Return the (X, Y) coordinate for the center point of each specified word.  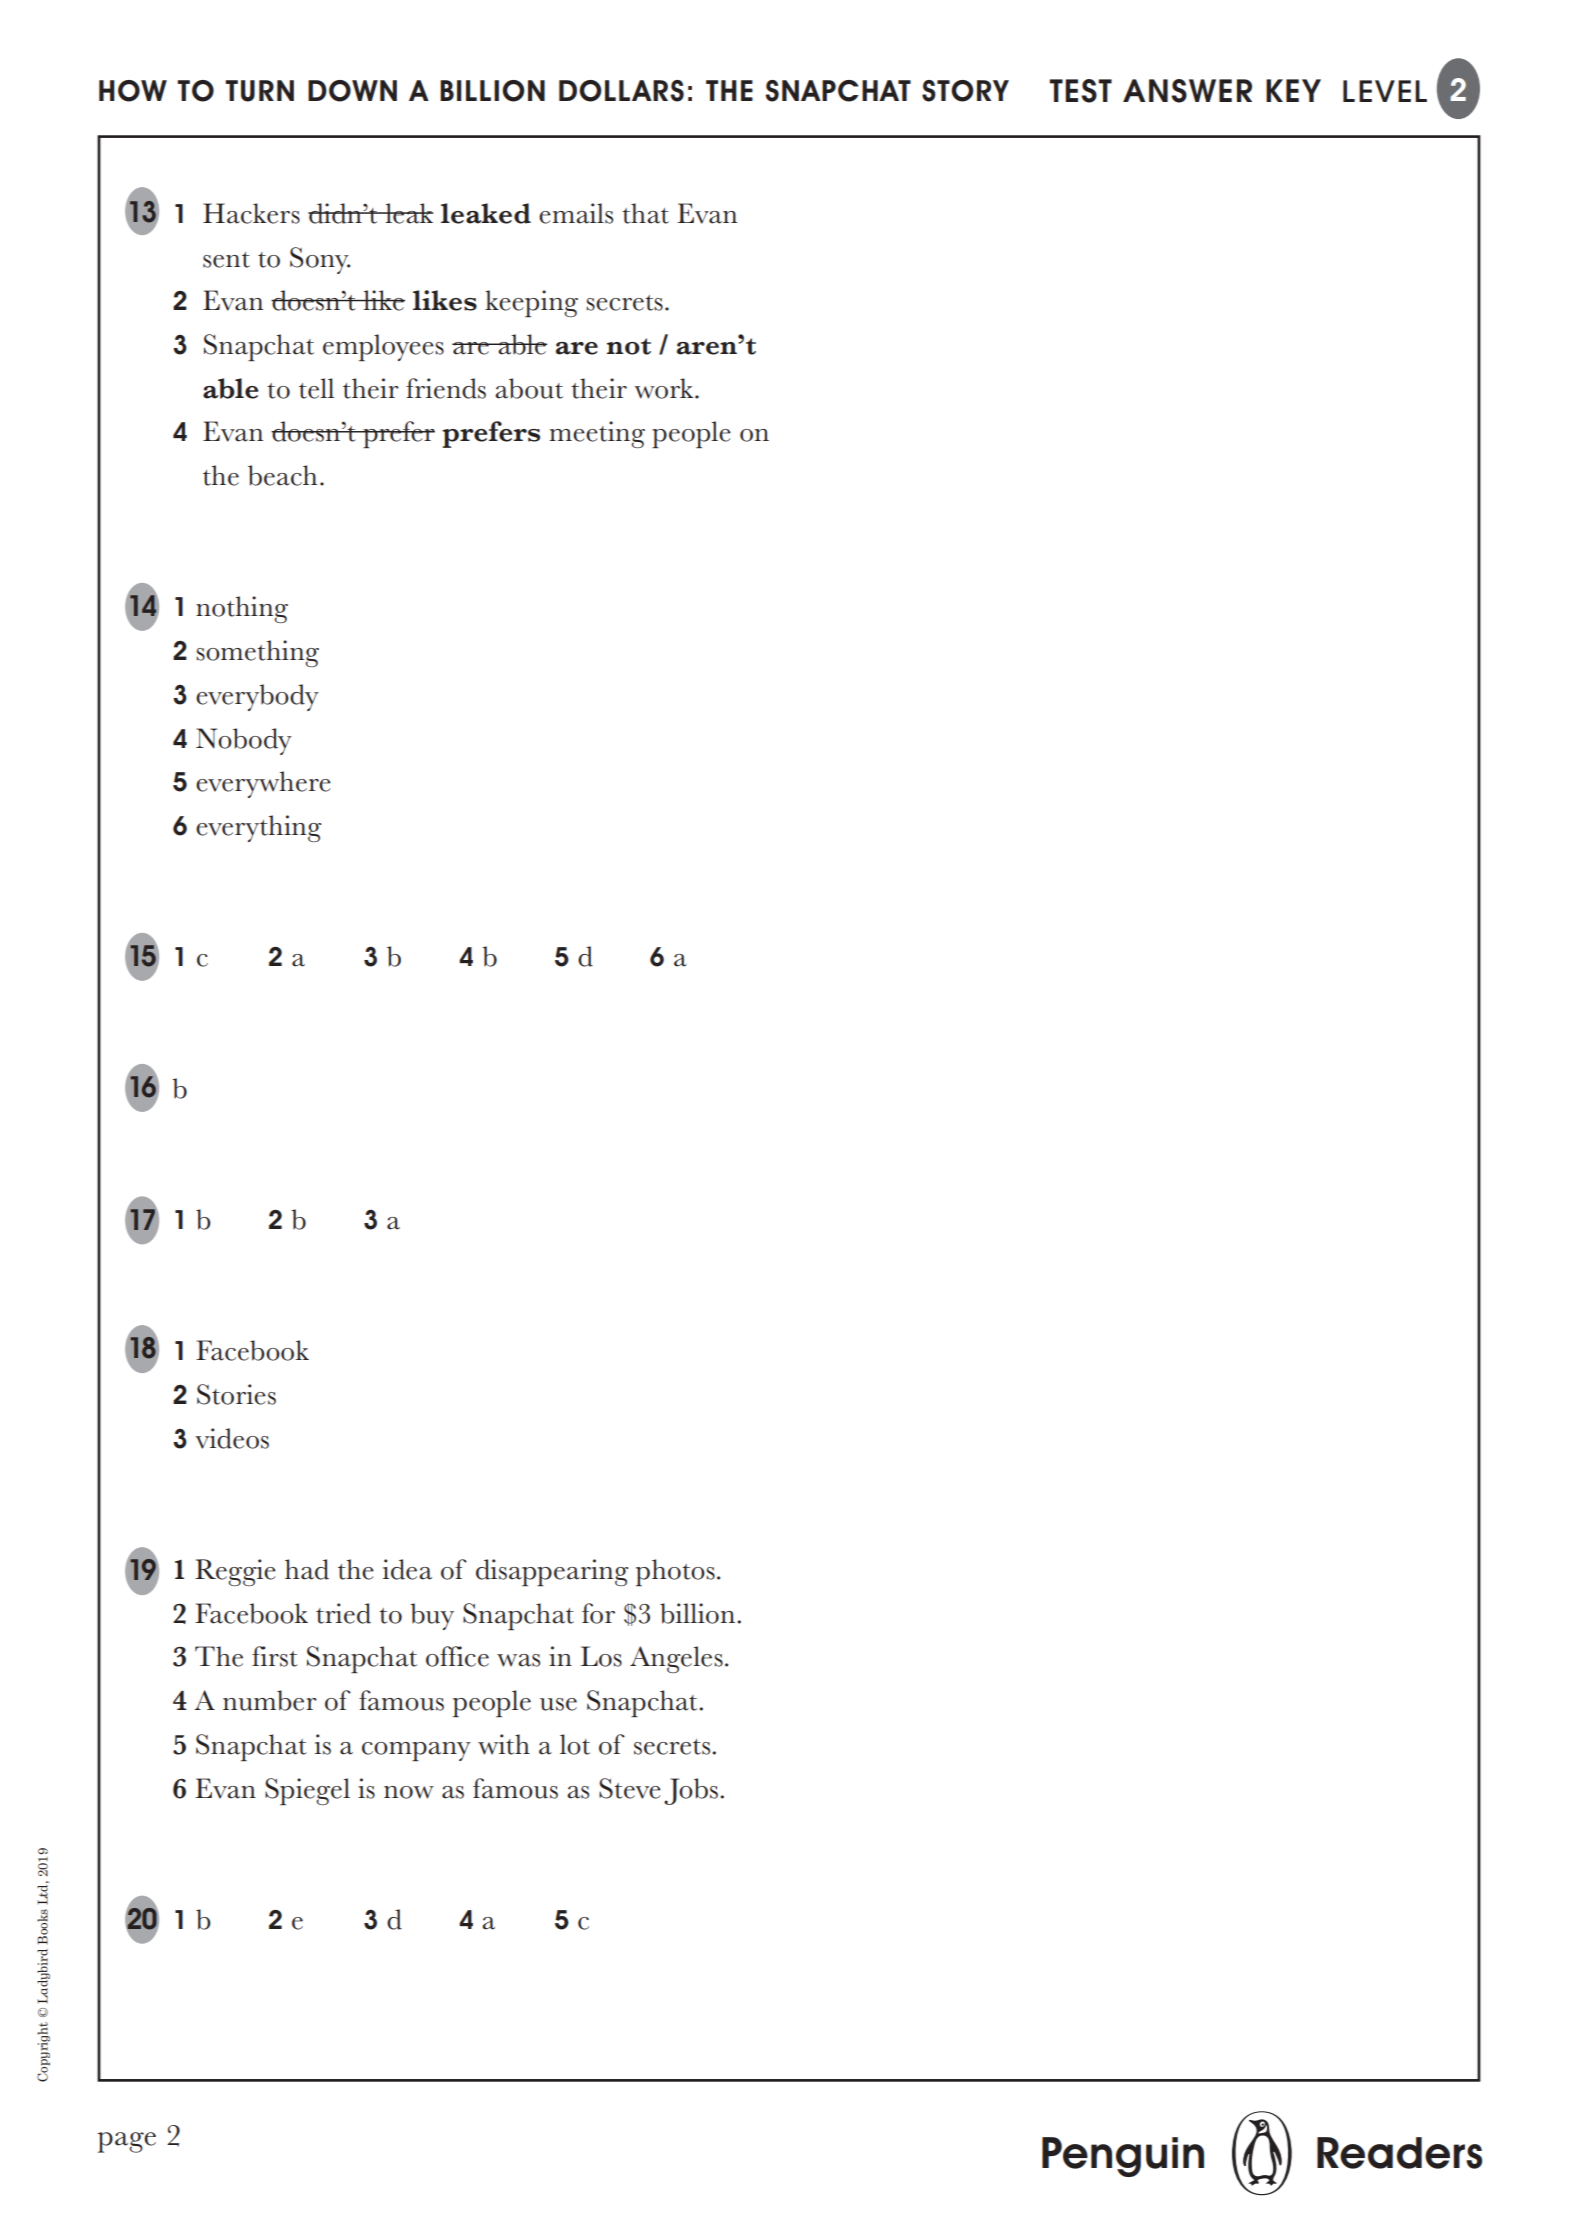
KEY (1293, 90)
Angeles (676, 1659)
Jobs (691, 1791)
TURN (259, 91)
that (645, 213)
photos (675, 1572)
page (126, 2142)
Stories (236, 1394)
